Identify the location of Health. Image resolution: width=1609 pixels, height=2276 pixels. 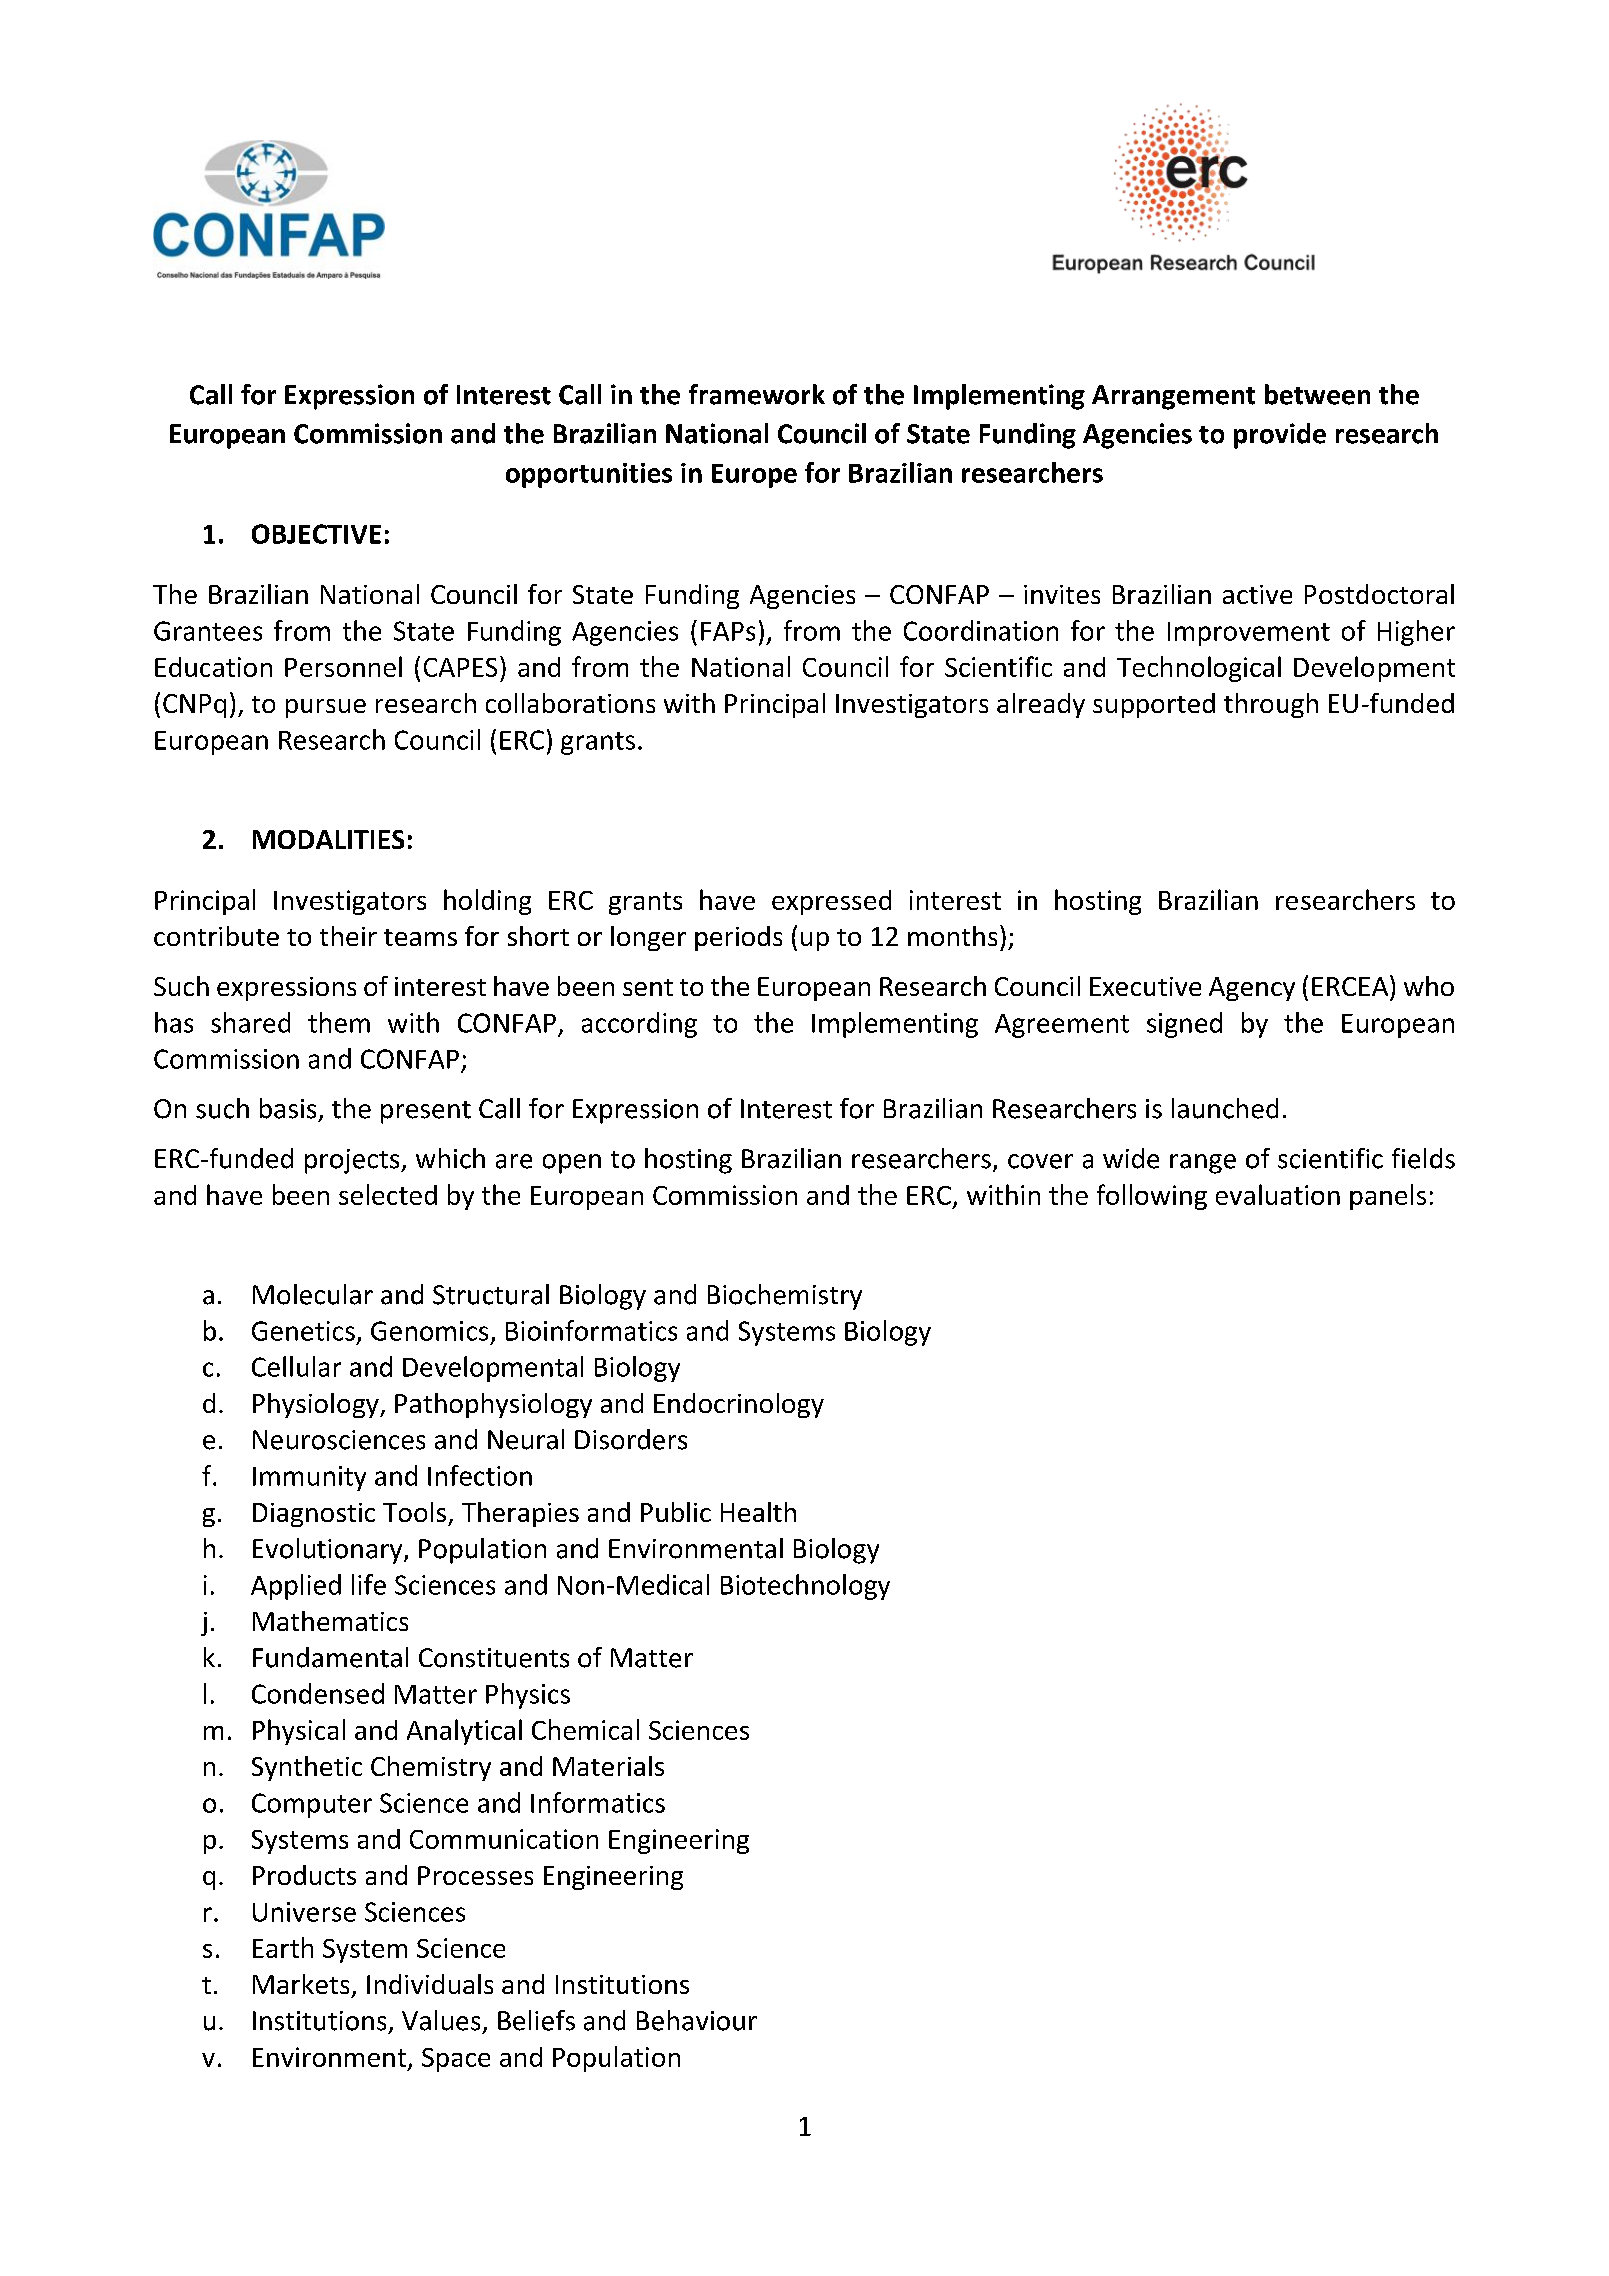
(758, 1512).
